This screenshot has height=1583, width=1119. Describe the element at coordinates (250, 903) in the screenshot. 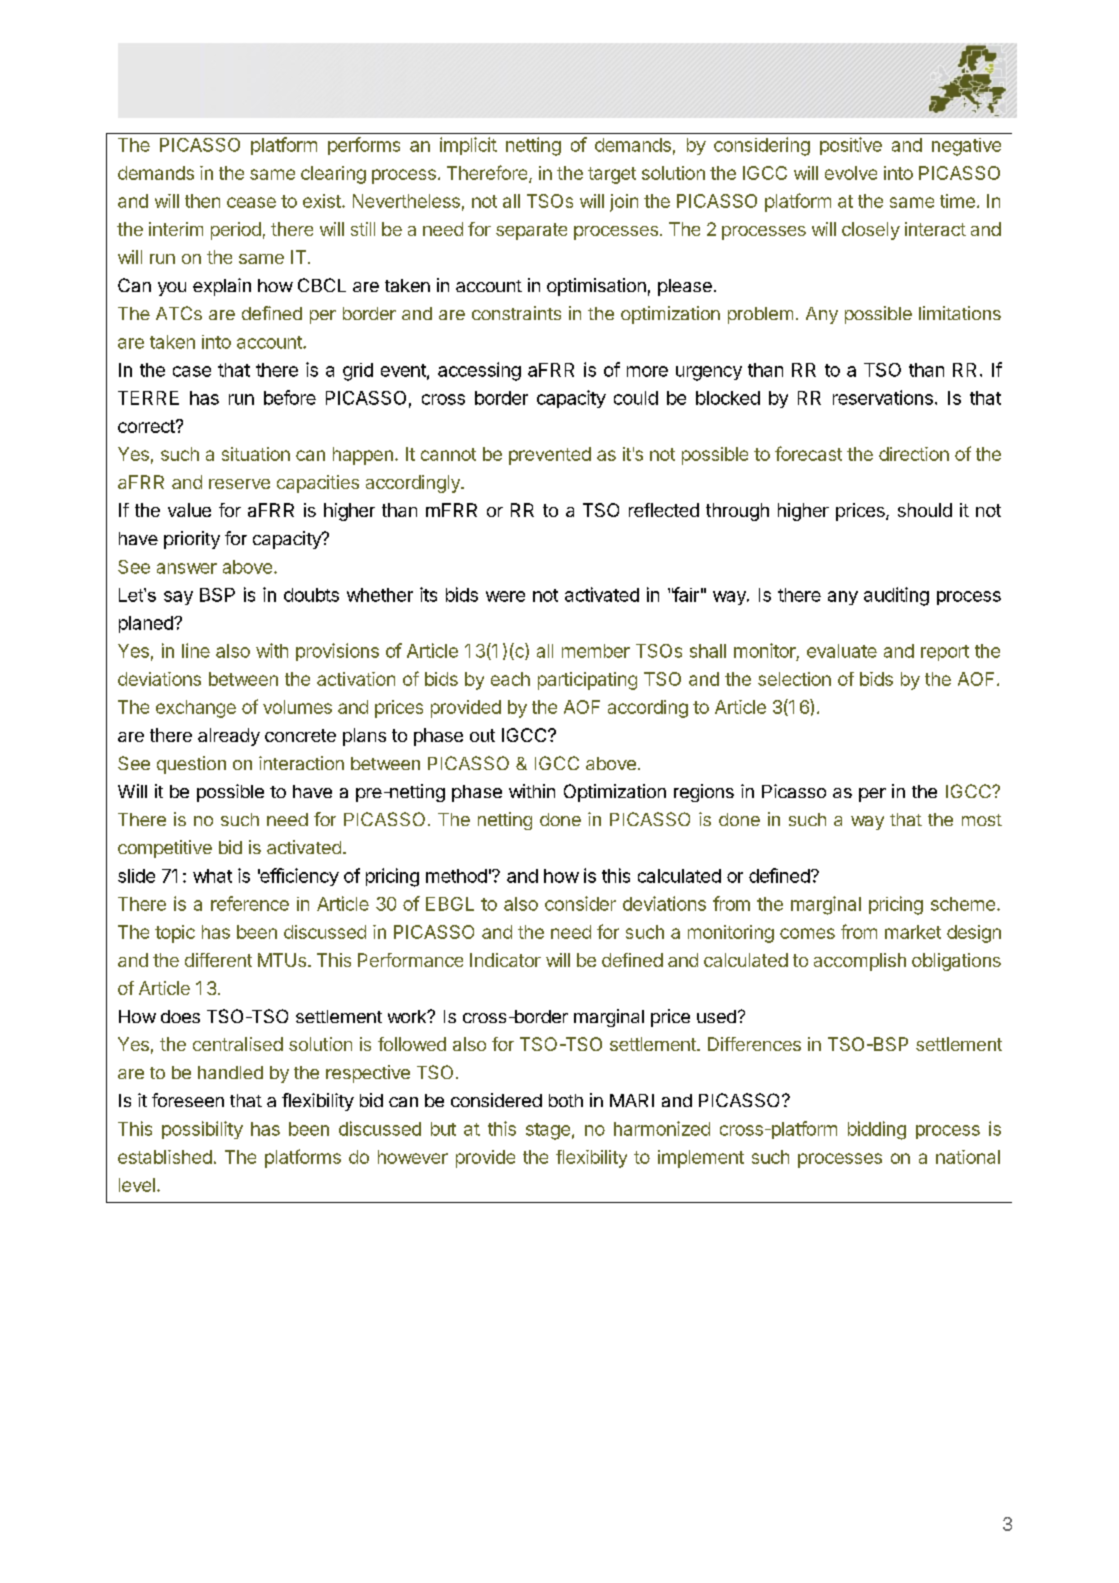

I see `reference` at that location.
